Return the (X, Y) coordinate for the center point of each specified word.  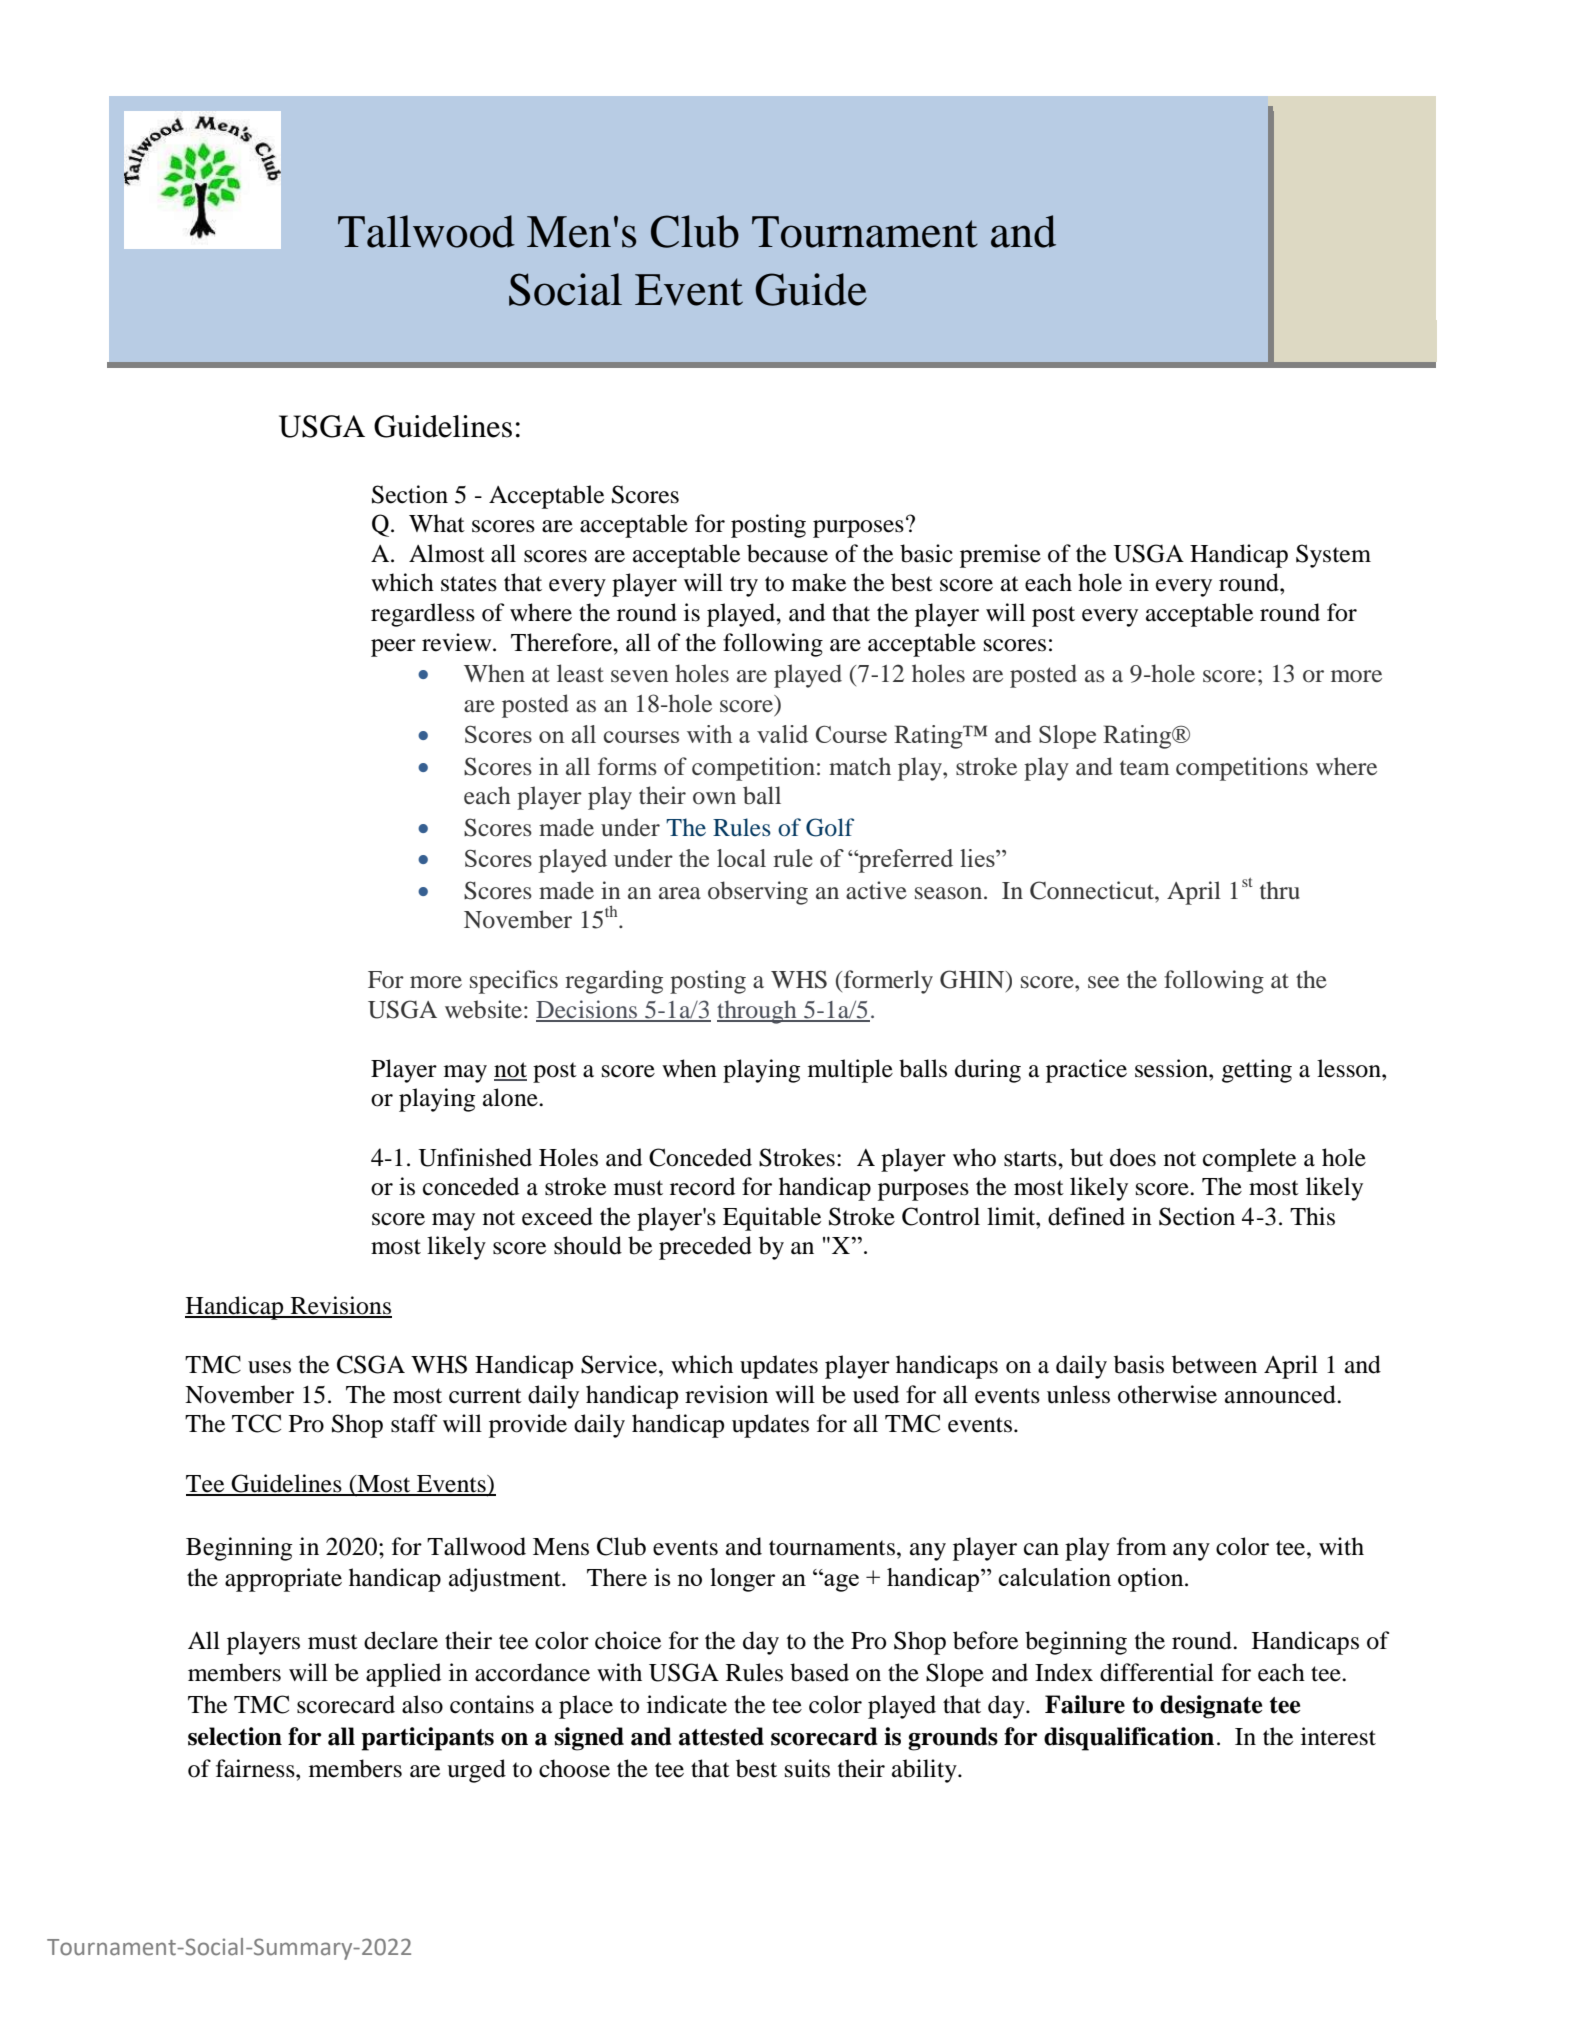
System (1333, 556)
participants (427, 1739)
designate (1211, 1707)
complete (1249, 1160)
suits (807, 1768)
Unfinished (475, 1157)
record (702, 1186)
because (787, 553)
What (437, 523)
